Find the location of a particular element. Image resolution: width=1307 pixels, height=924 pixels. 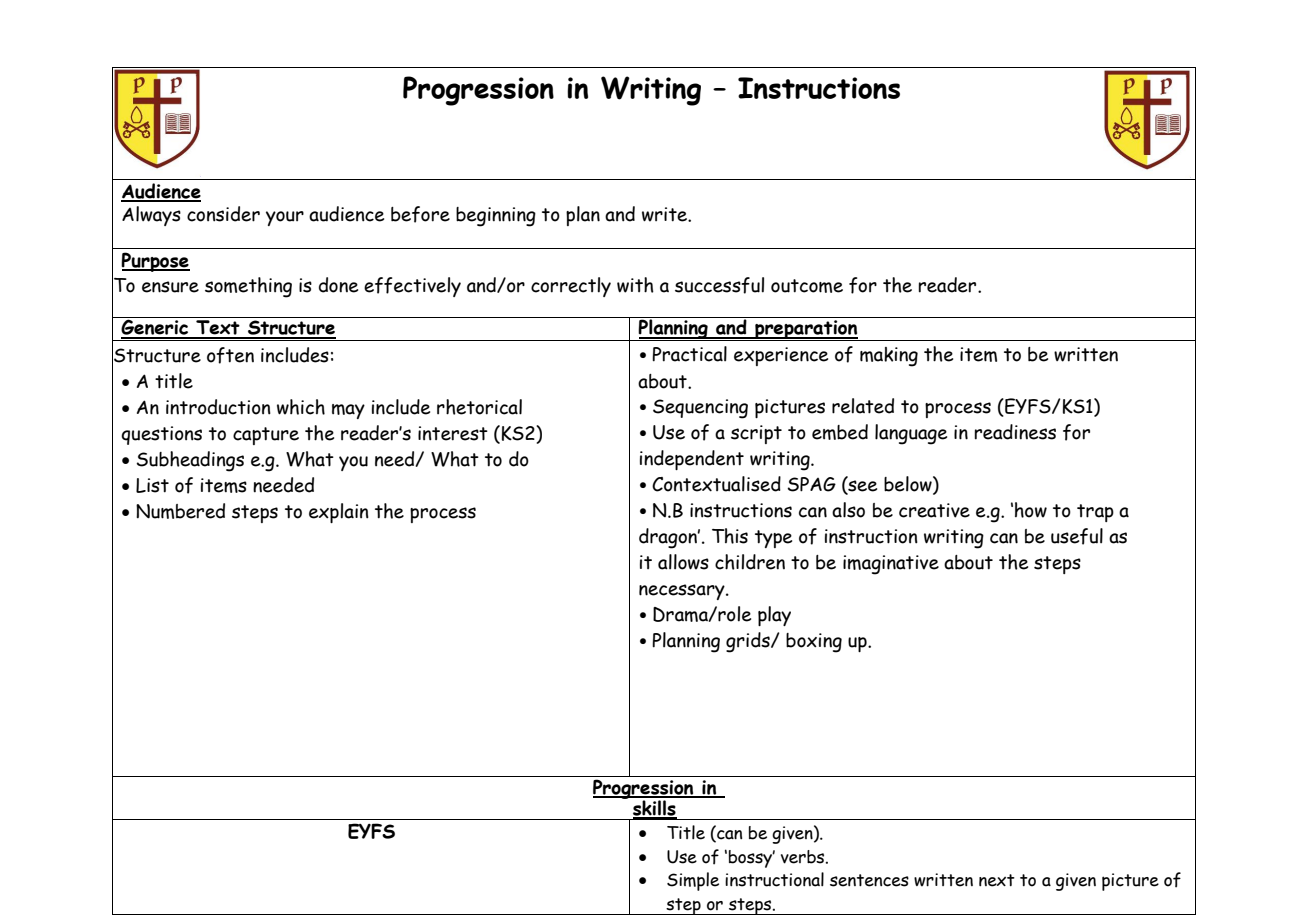

your is located at coordinates (285, 218).
